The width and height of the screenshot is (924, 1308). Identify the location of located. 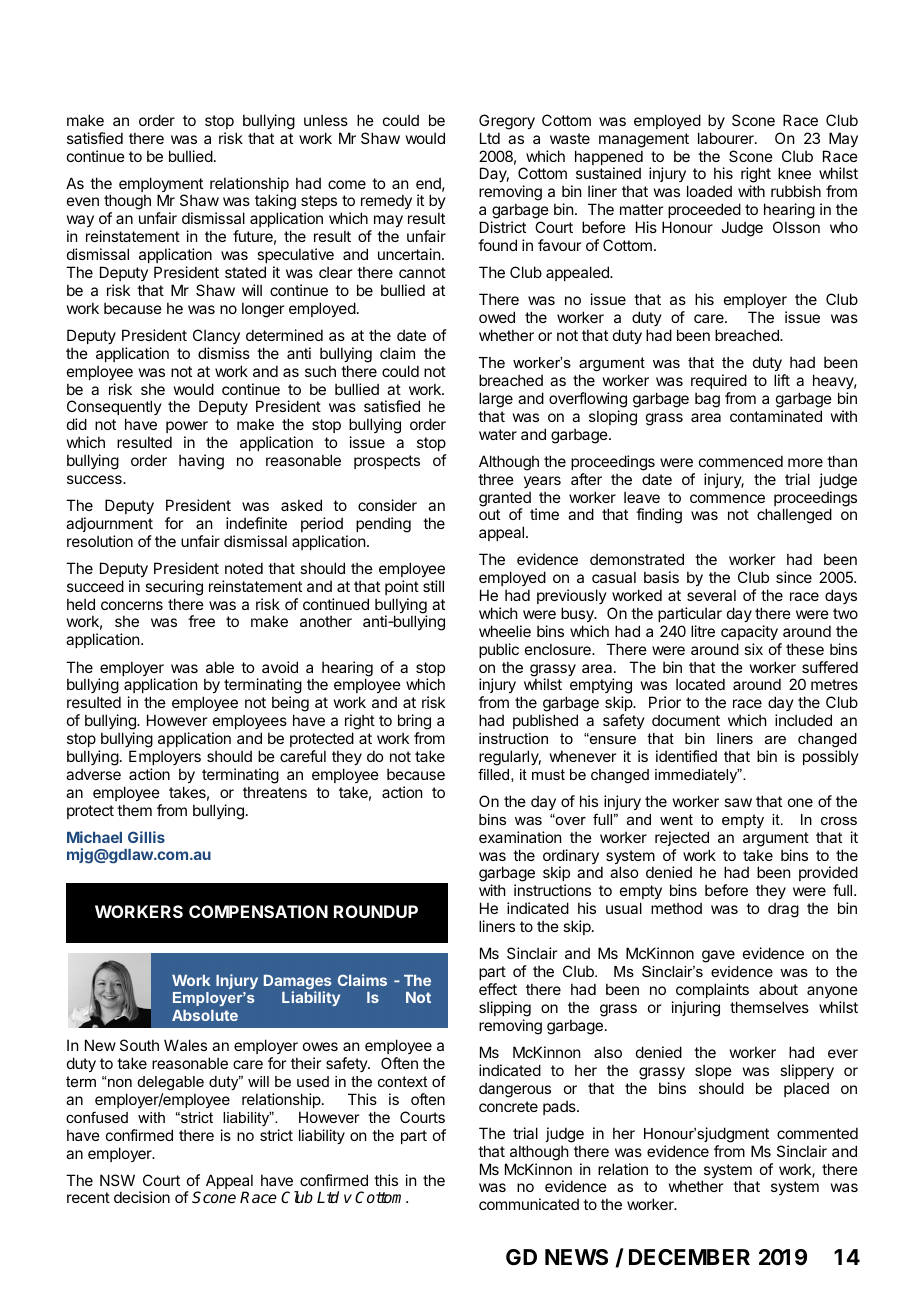
(700, 684).
